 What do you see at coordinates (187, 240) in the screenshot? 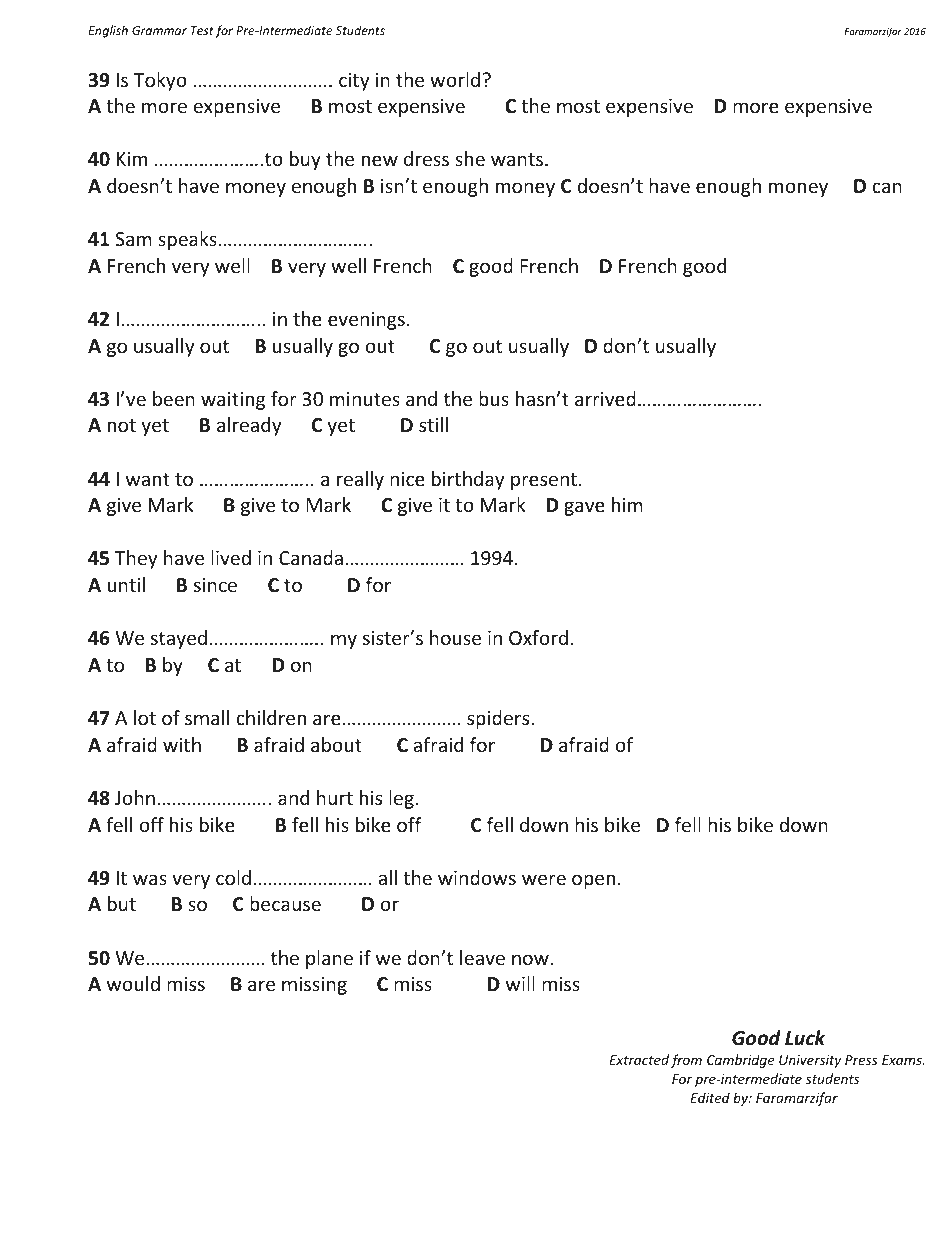
I see `speaks` at bounding box center [187, 240].
